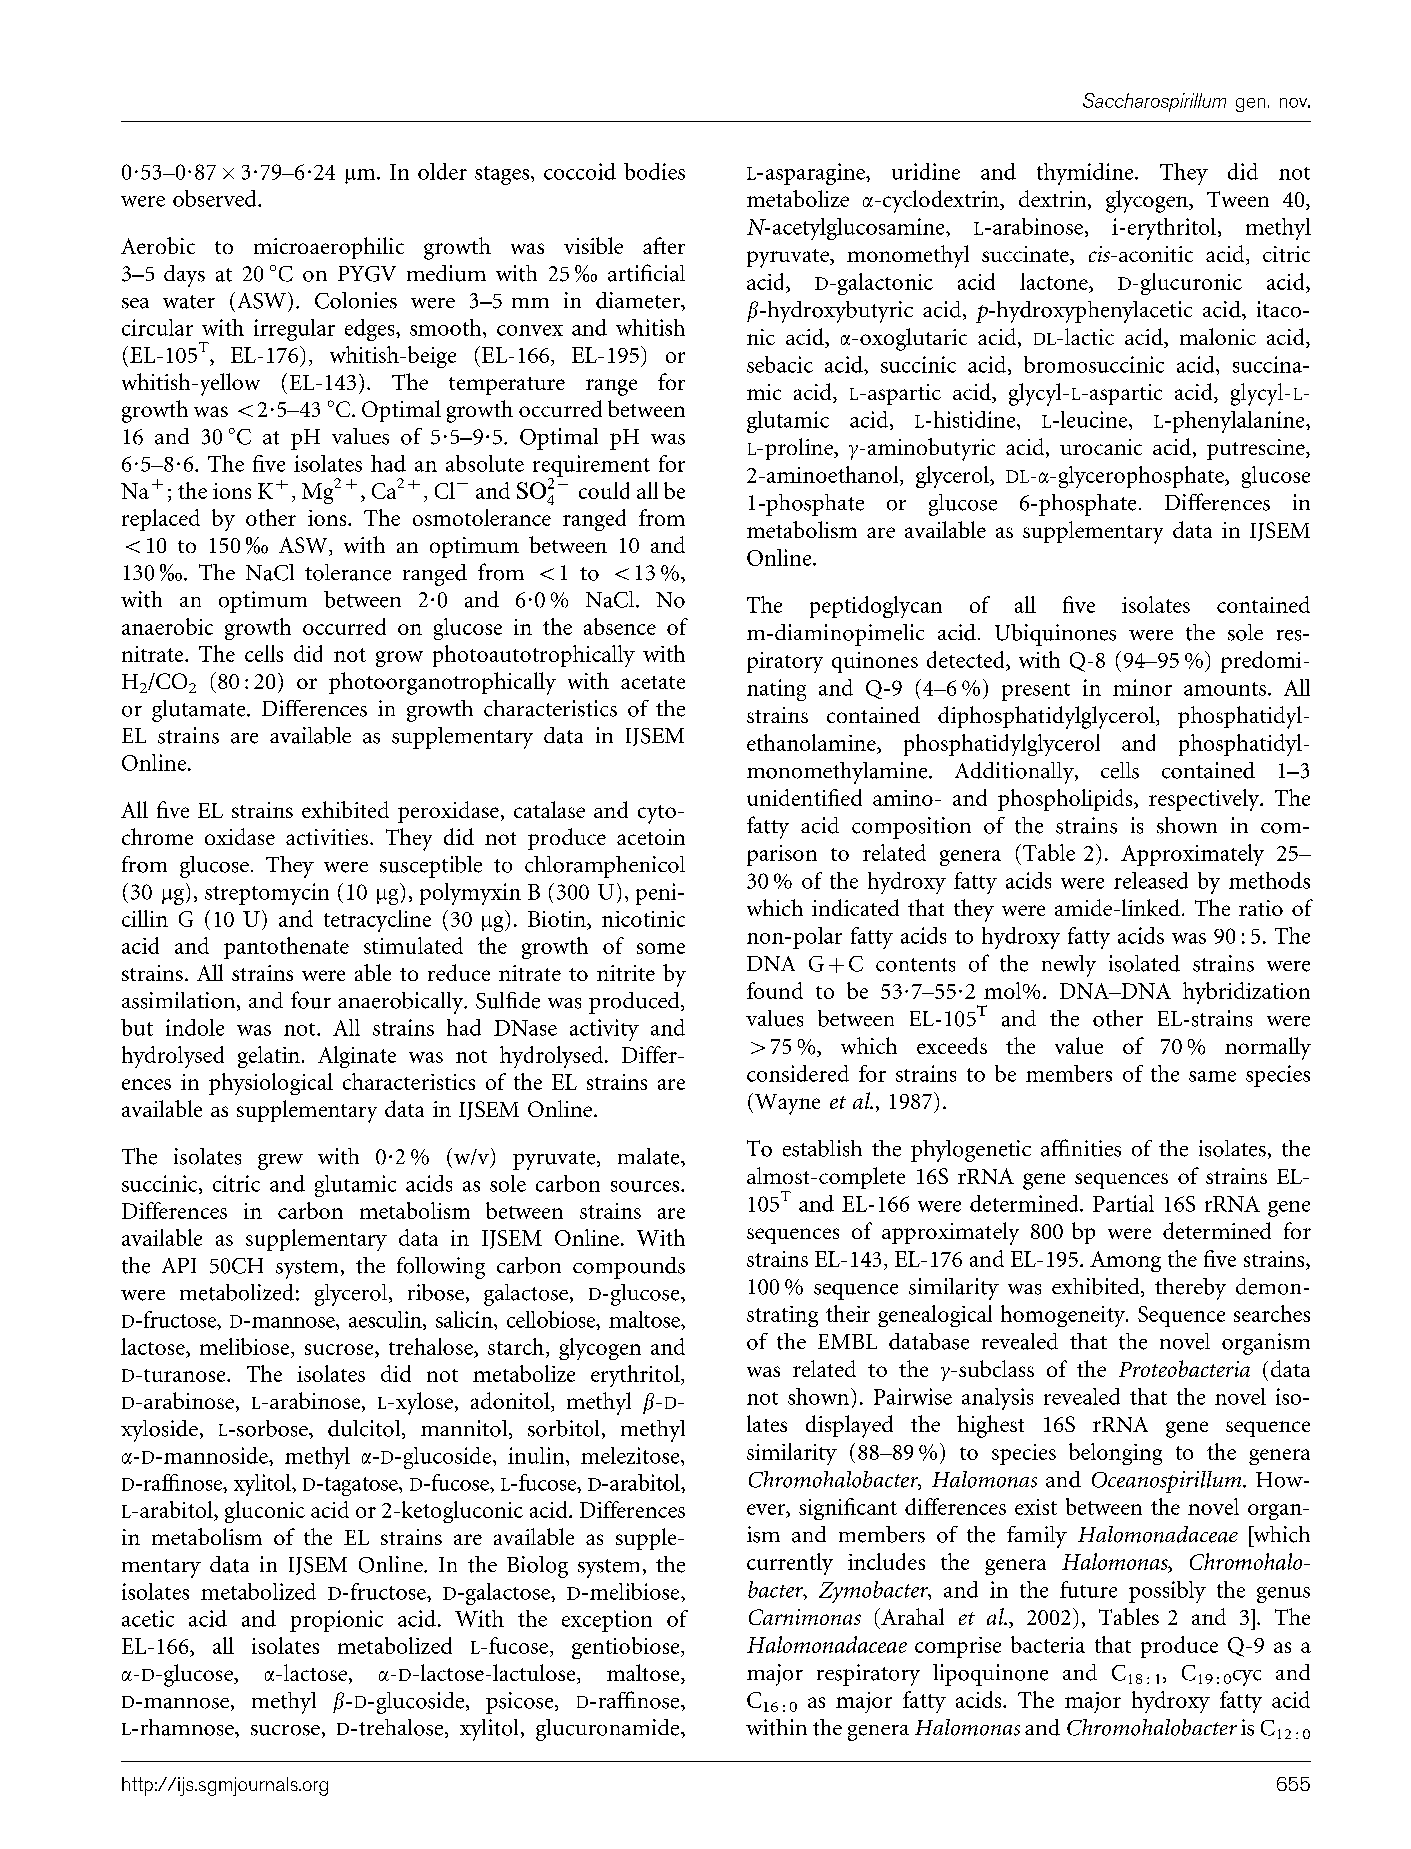 The height and width of the page is (1849, 1411). What do you see at coordinates (629, 1268) in the page?
I see `compounds` at bounding box center [629, 1268].
